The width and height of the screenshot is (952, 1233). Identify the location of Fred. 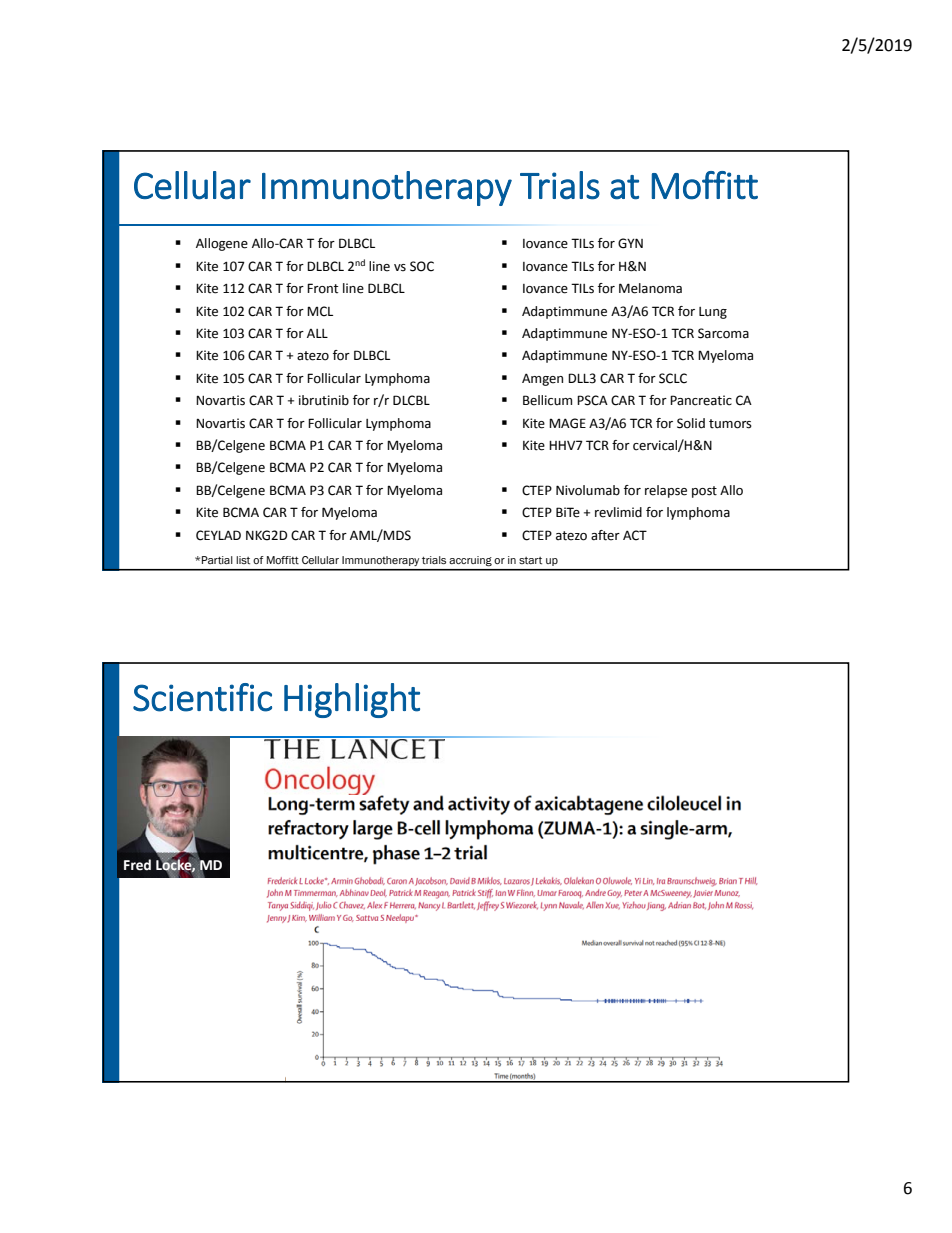
(137, 865).
